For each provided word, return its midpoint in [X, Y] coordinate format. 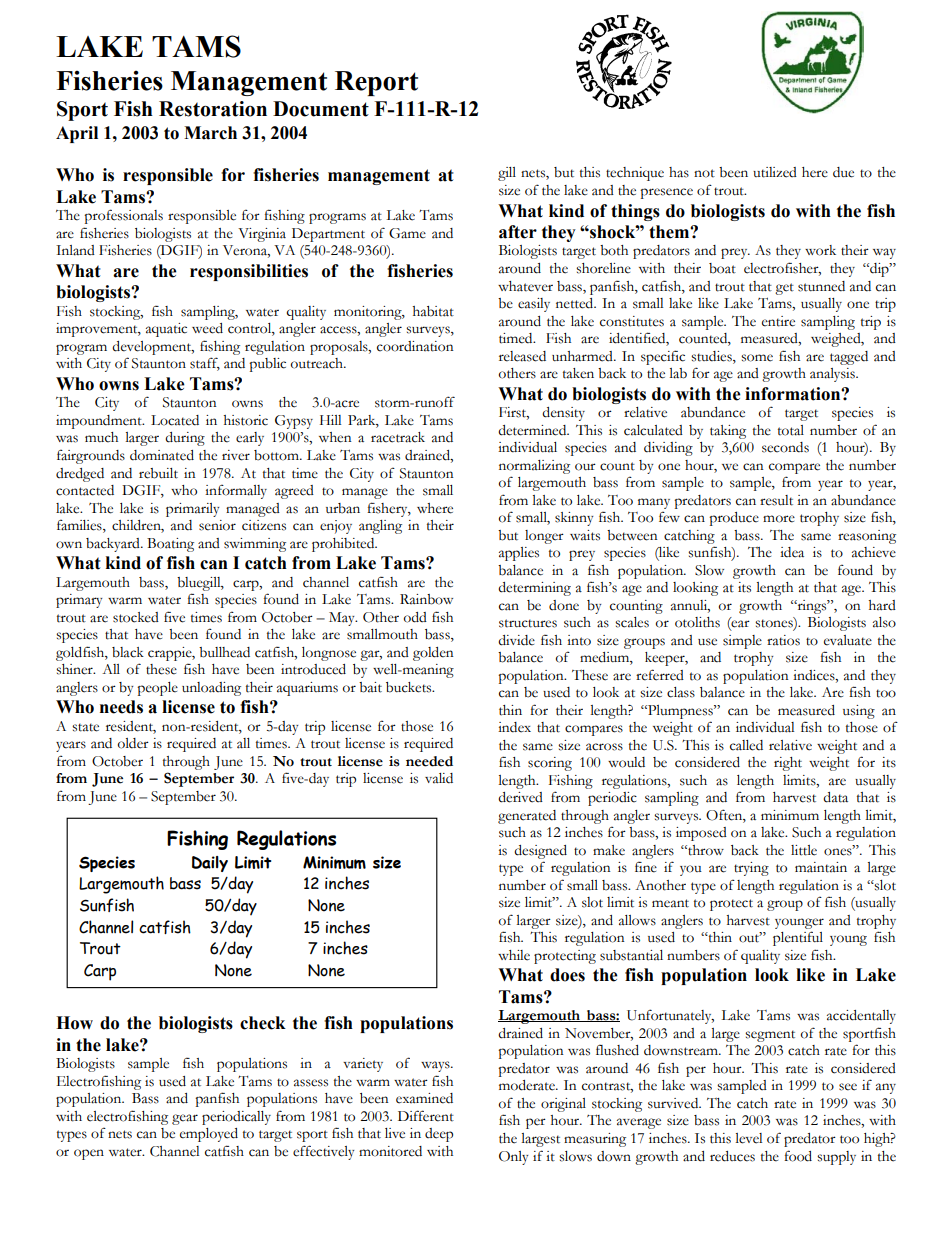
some [757, 358]
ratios [783, 640]
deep [439, 1135]
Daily [210, 864]
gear [185, 1119]
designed [540, 852]
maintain [821, 867]
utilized [775, 172]
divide [516, 640]
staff [205, 364]
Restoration [213, 109]
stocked [136, 617]
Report [376, 83]
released [522, 356]
